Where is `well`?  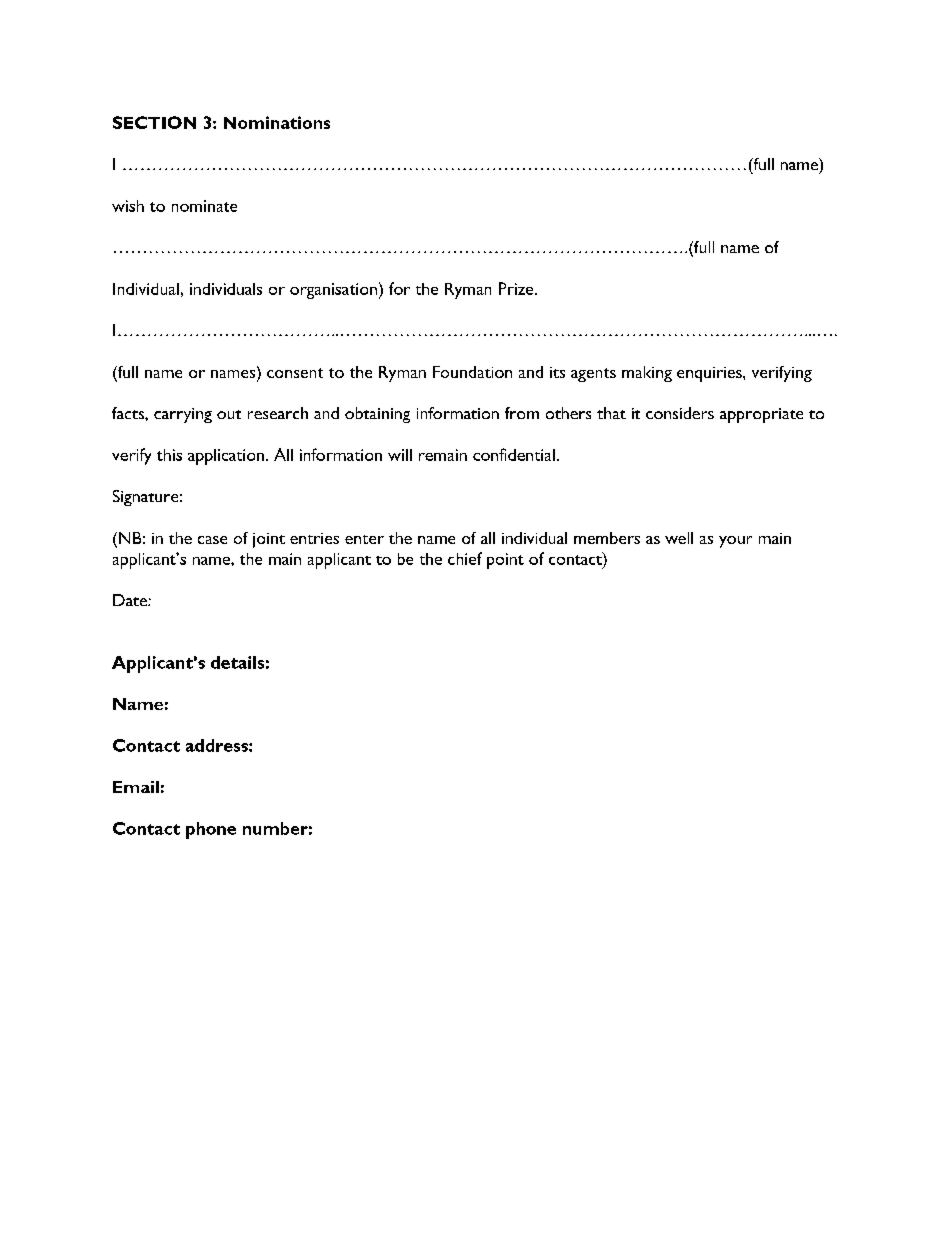 well is located at coordinates (679, 538).
